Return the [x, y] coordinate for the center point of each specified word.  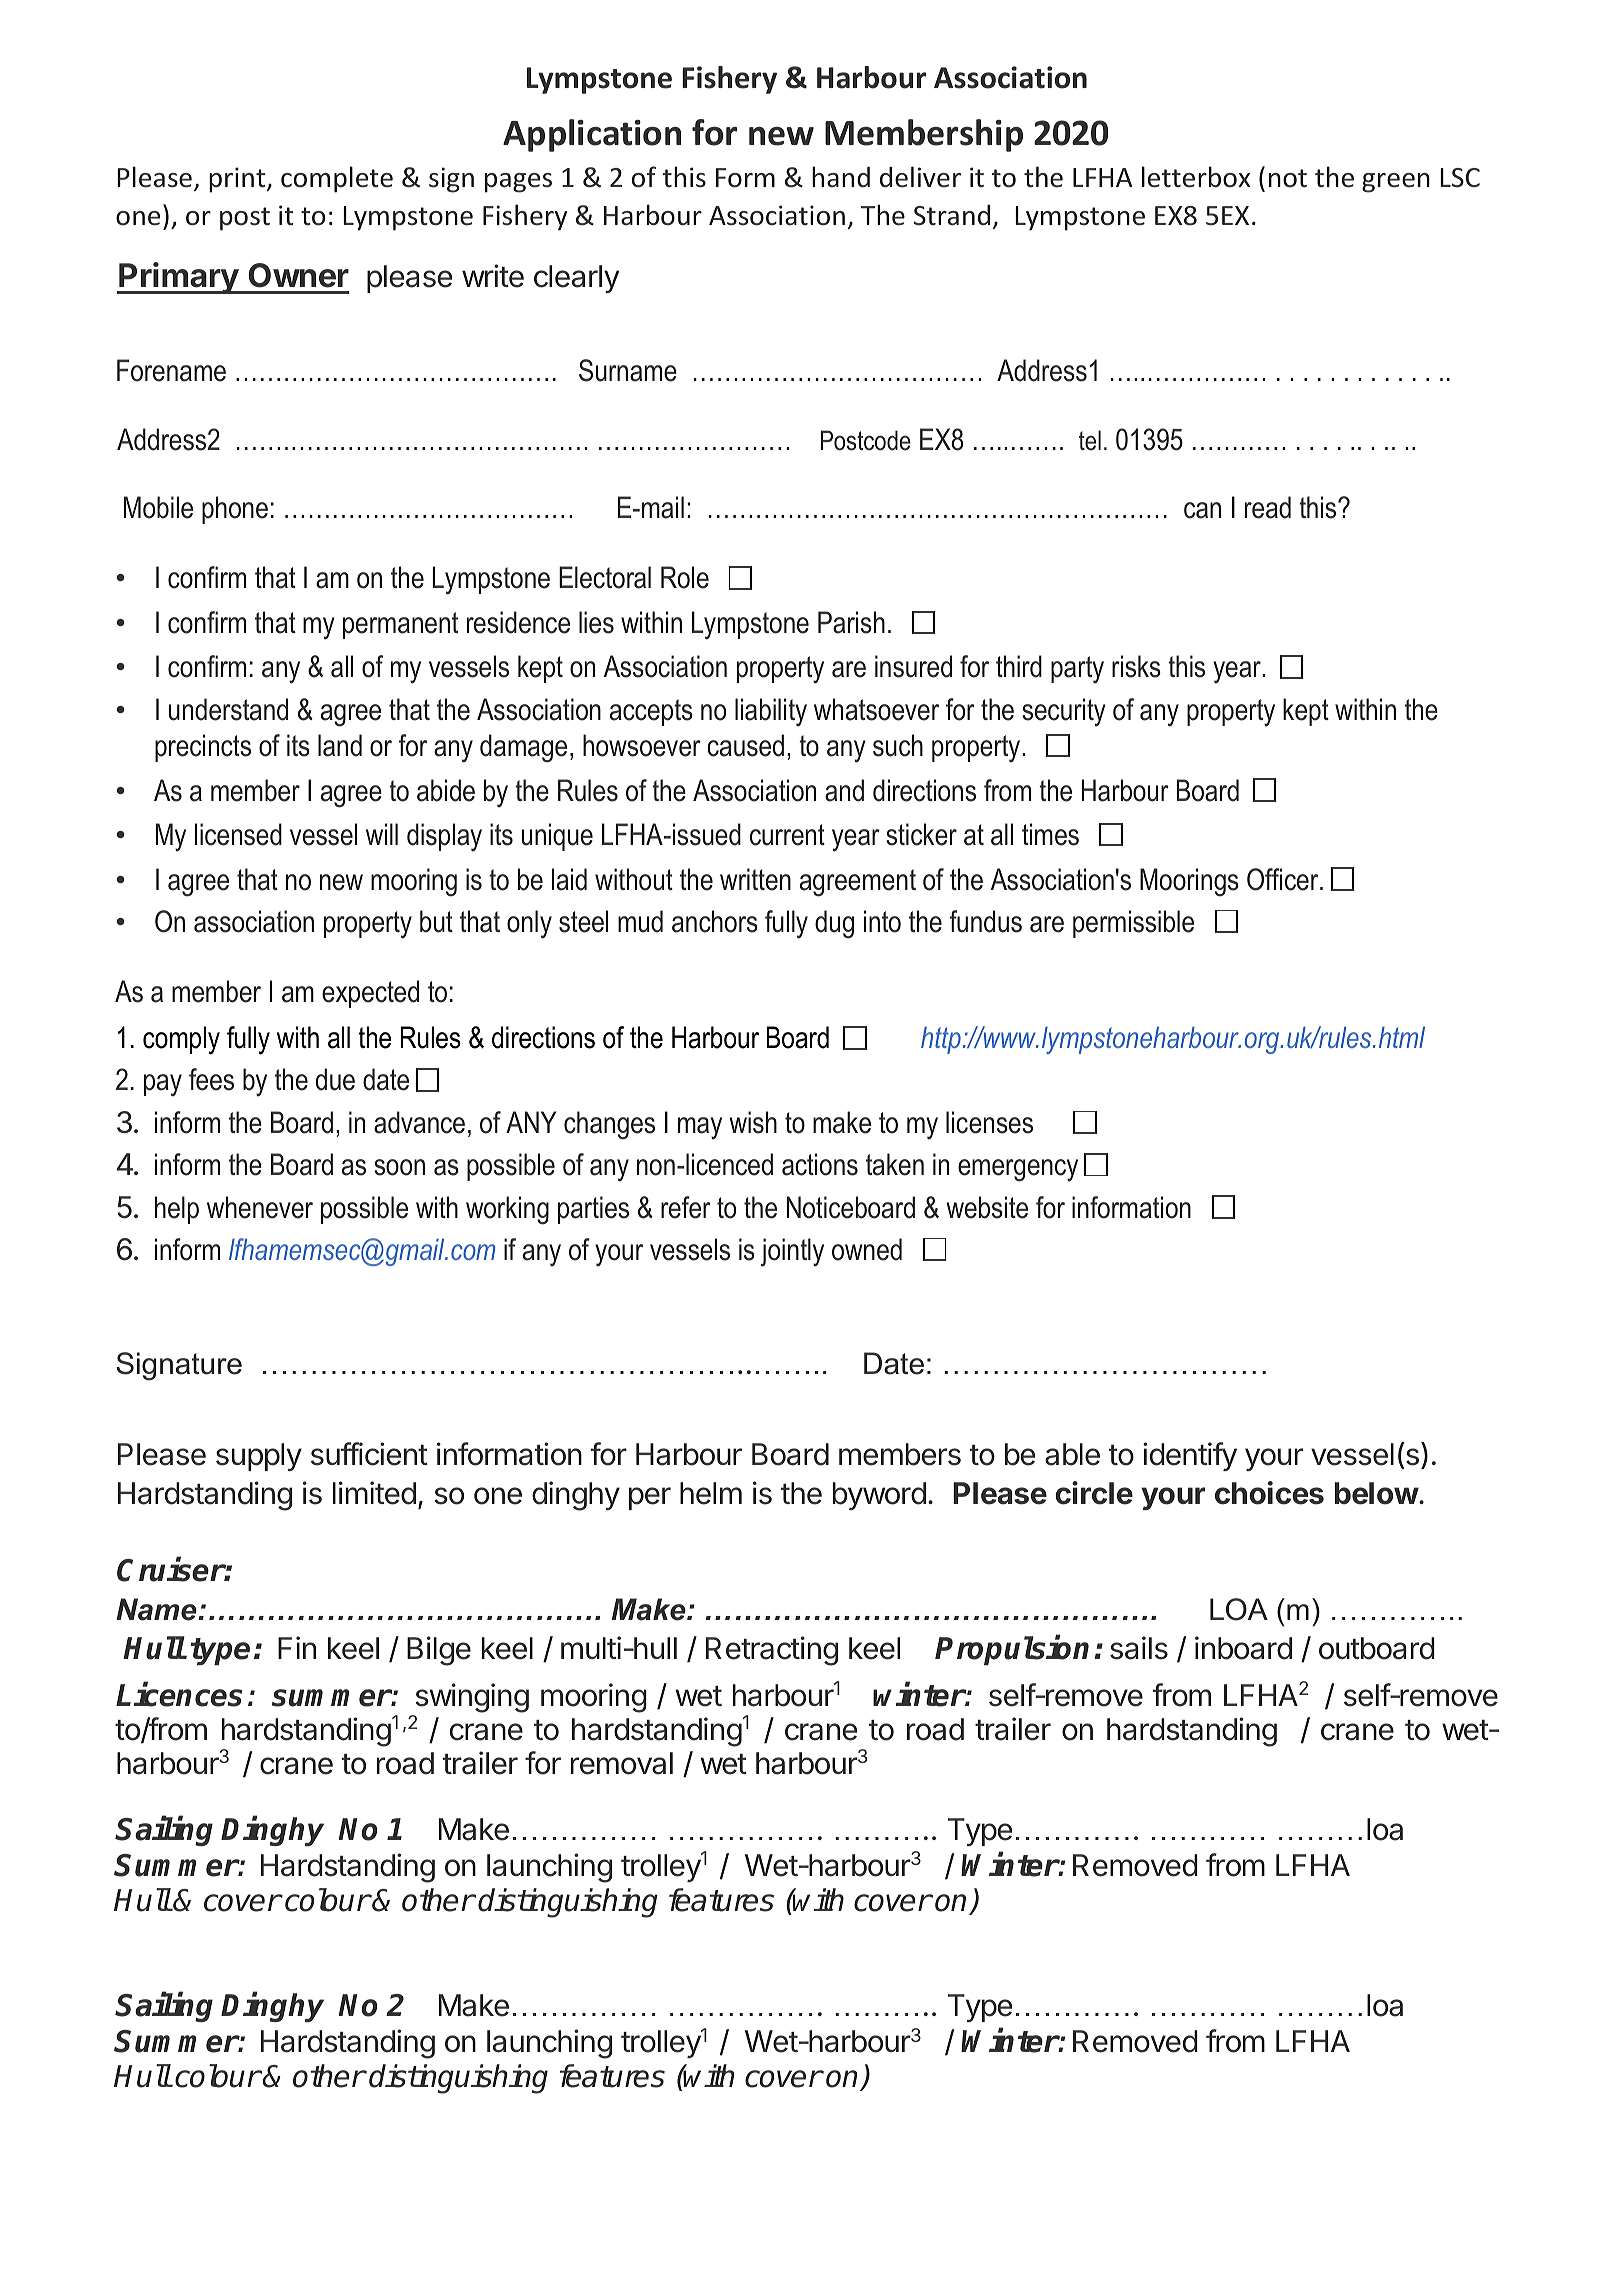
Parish [851, 622]
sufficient [369, 1454]
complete [337, 179]
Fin [297, 1647]
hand [841, 177]
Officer [1284, 879]
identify [1190, 1456]
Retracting [772, 1651]
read [1268, 507]
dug [834, 924]
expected [370, 994]
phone [235, 510]
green [1396, 183]
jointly [792, 1252]
